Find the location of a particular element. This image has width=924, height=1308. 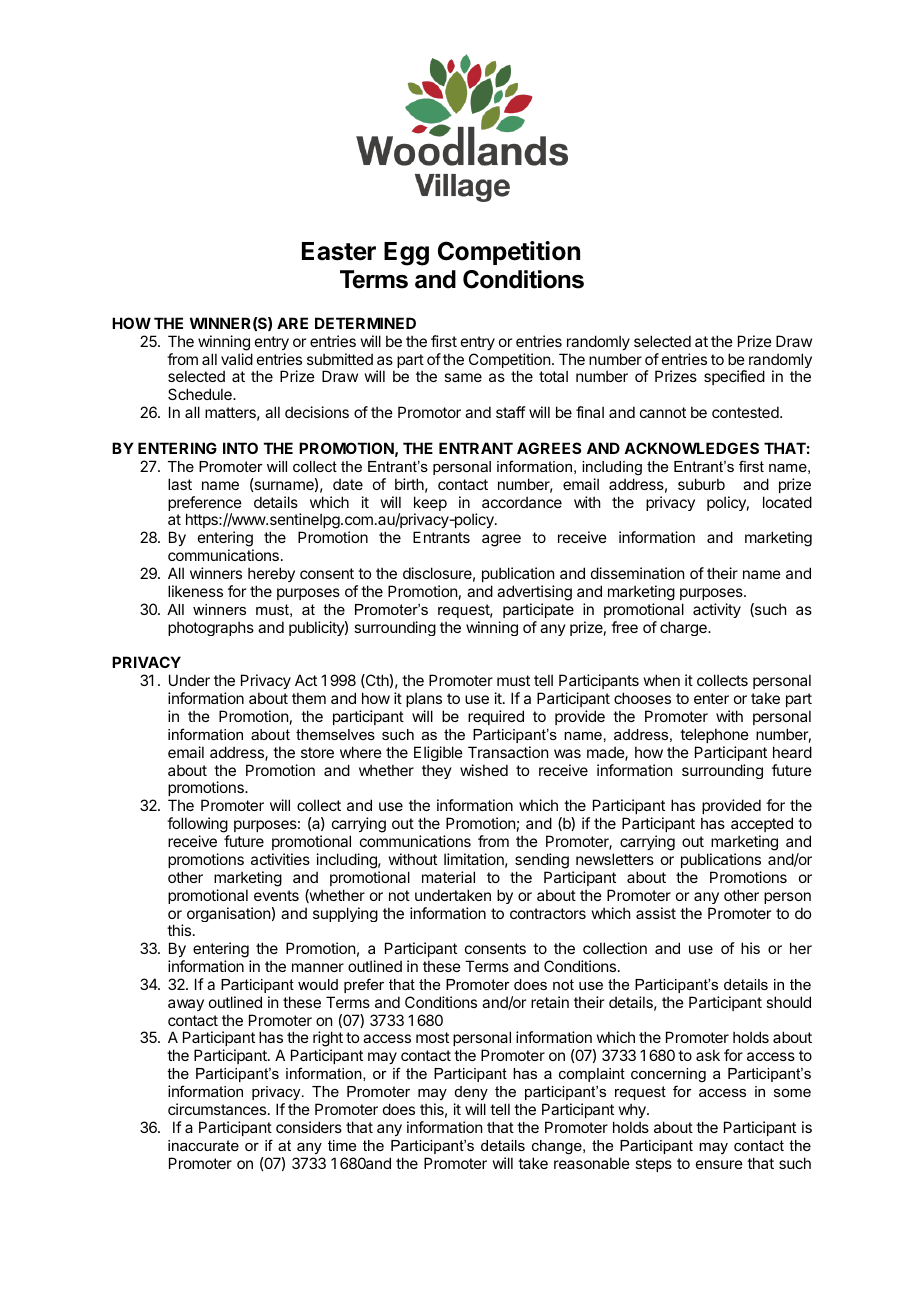

deny is located at coordinates (471, 1093).
